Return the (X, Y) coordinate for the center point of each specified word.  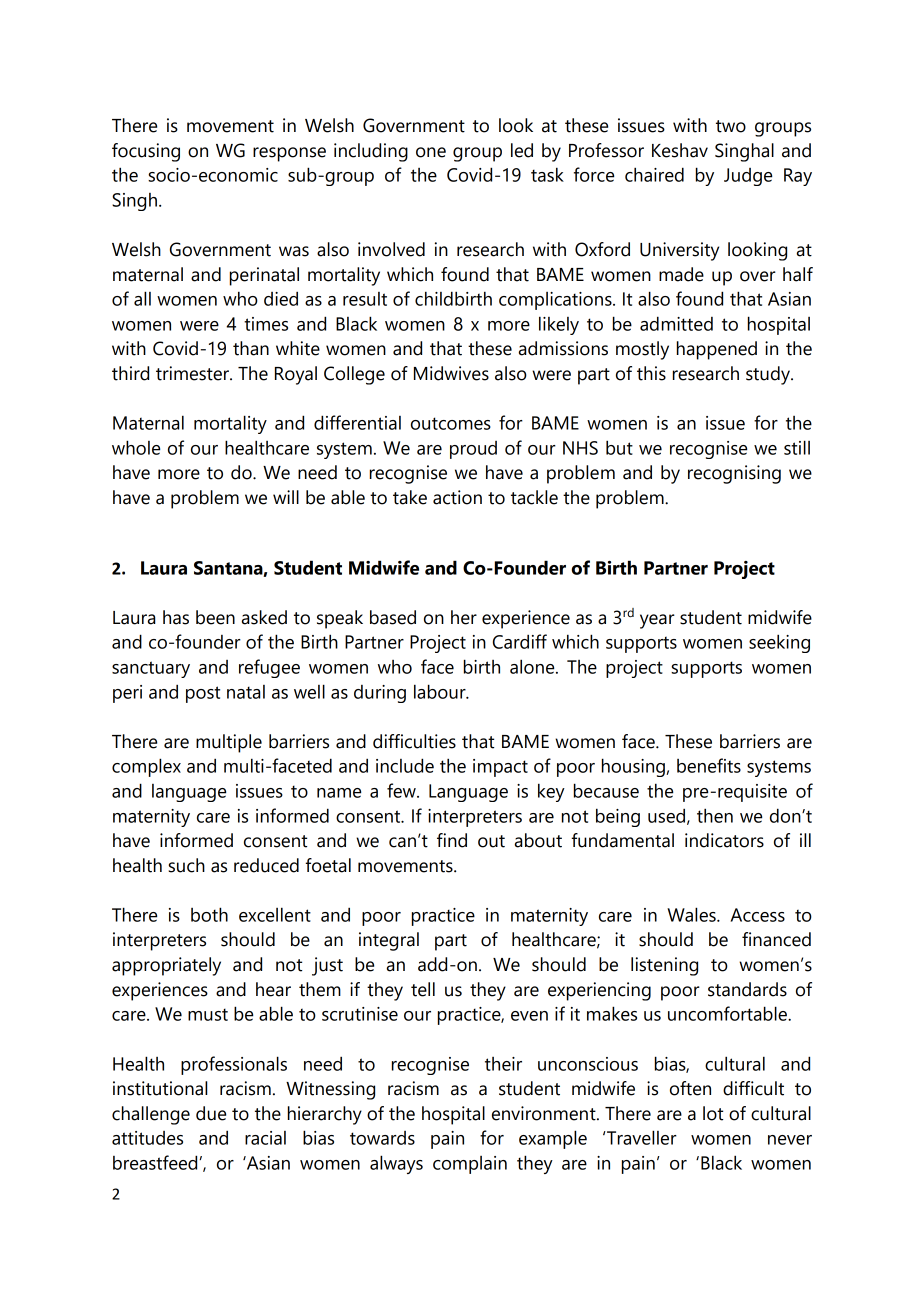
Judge (748, 177)
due (211, 1113)
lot (713, 1113)
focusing (146, 152)
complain (470, 1165)
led (522, 150)
